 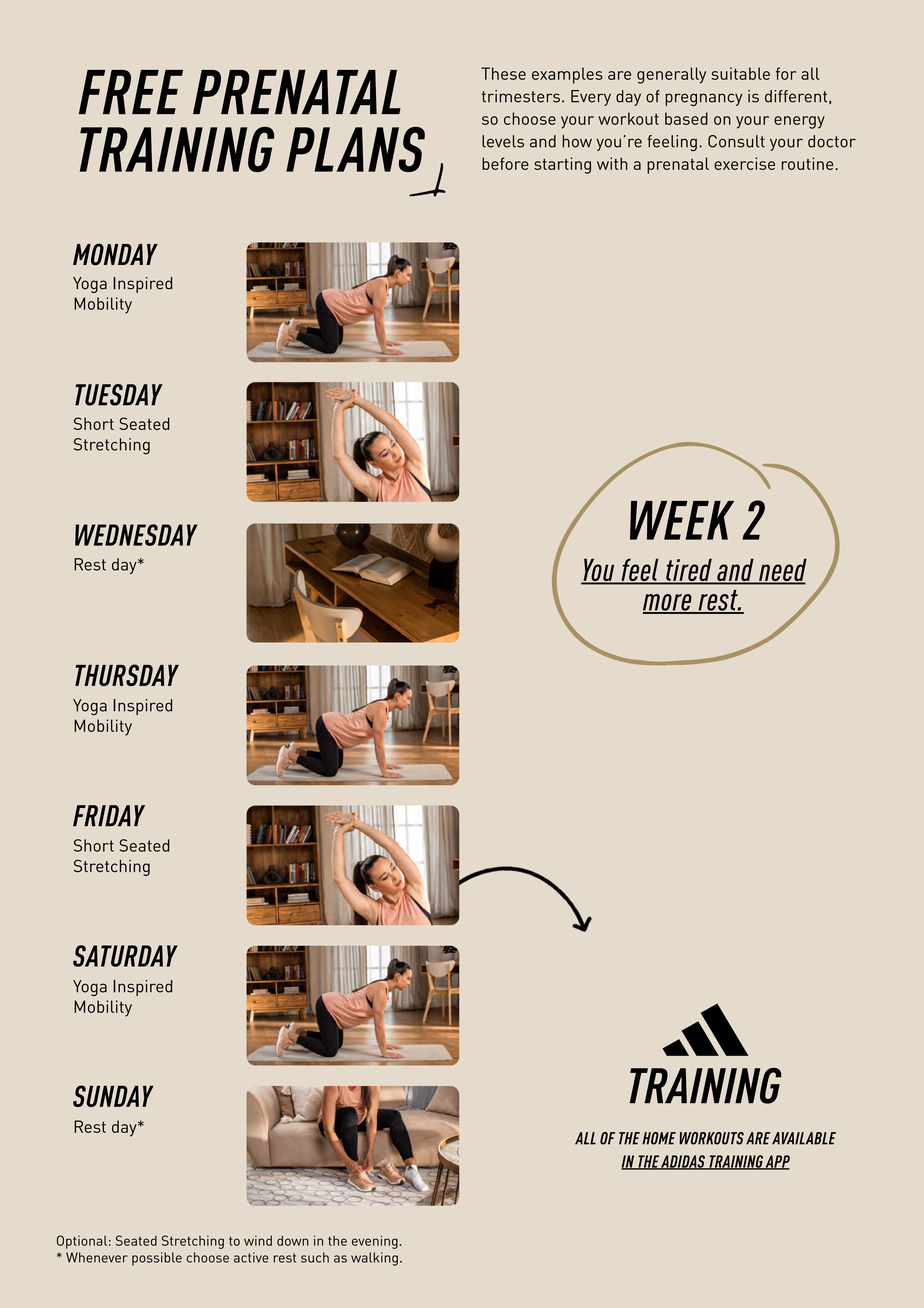 I want to click on evening, so click(x=375, y=1242).
